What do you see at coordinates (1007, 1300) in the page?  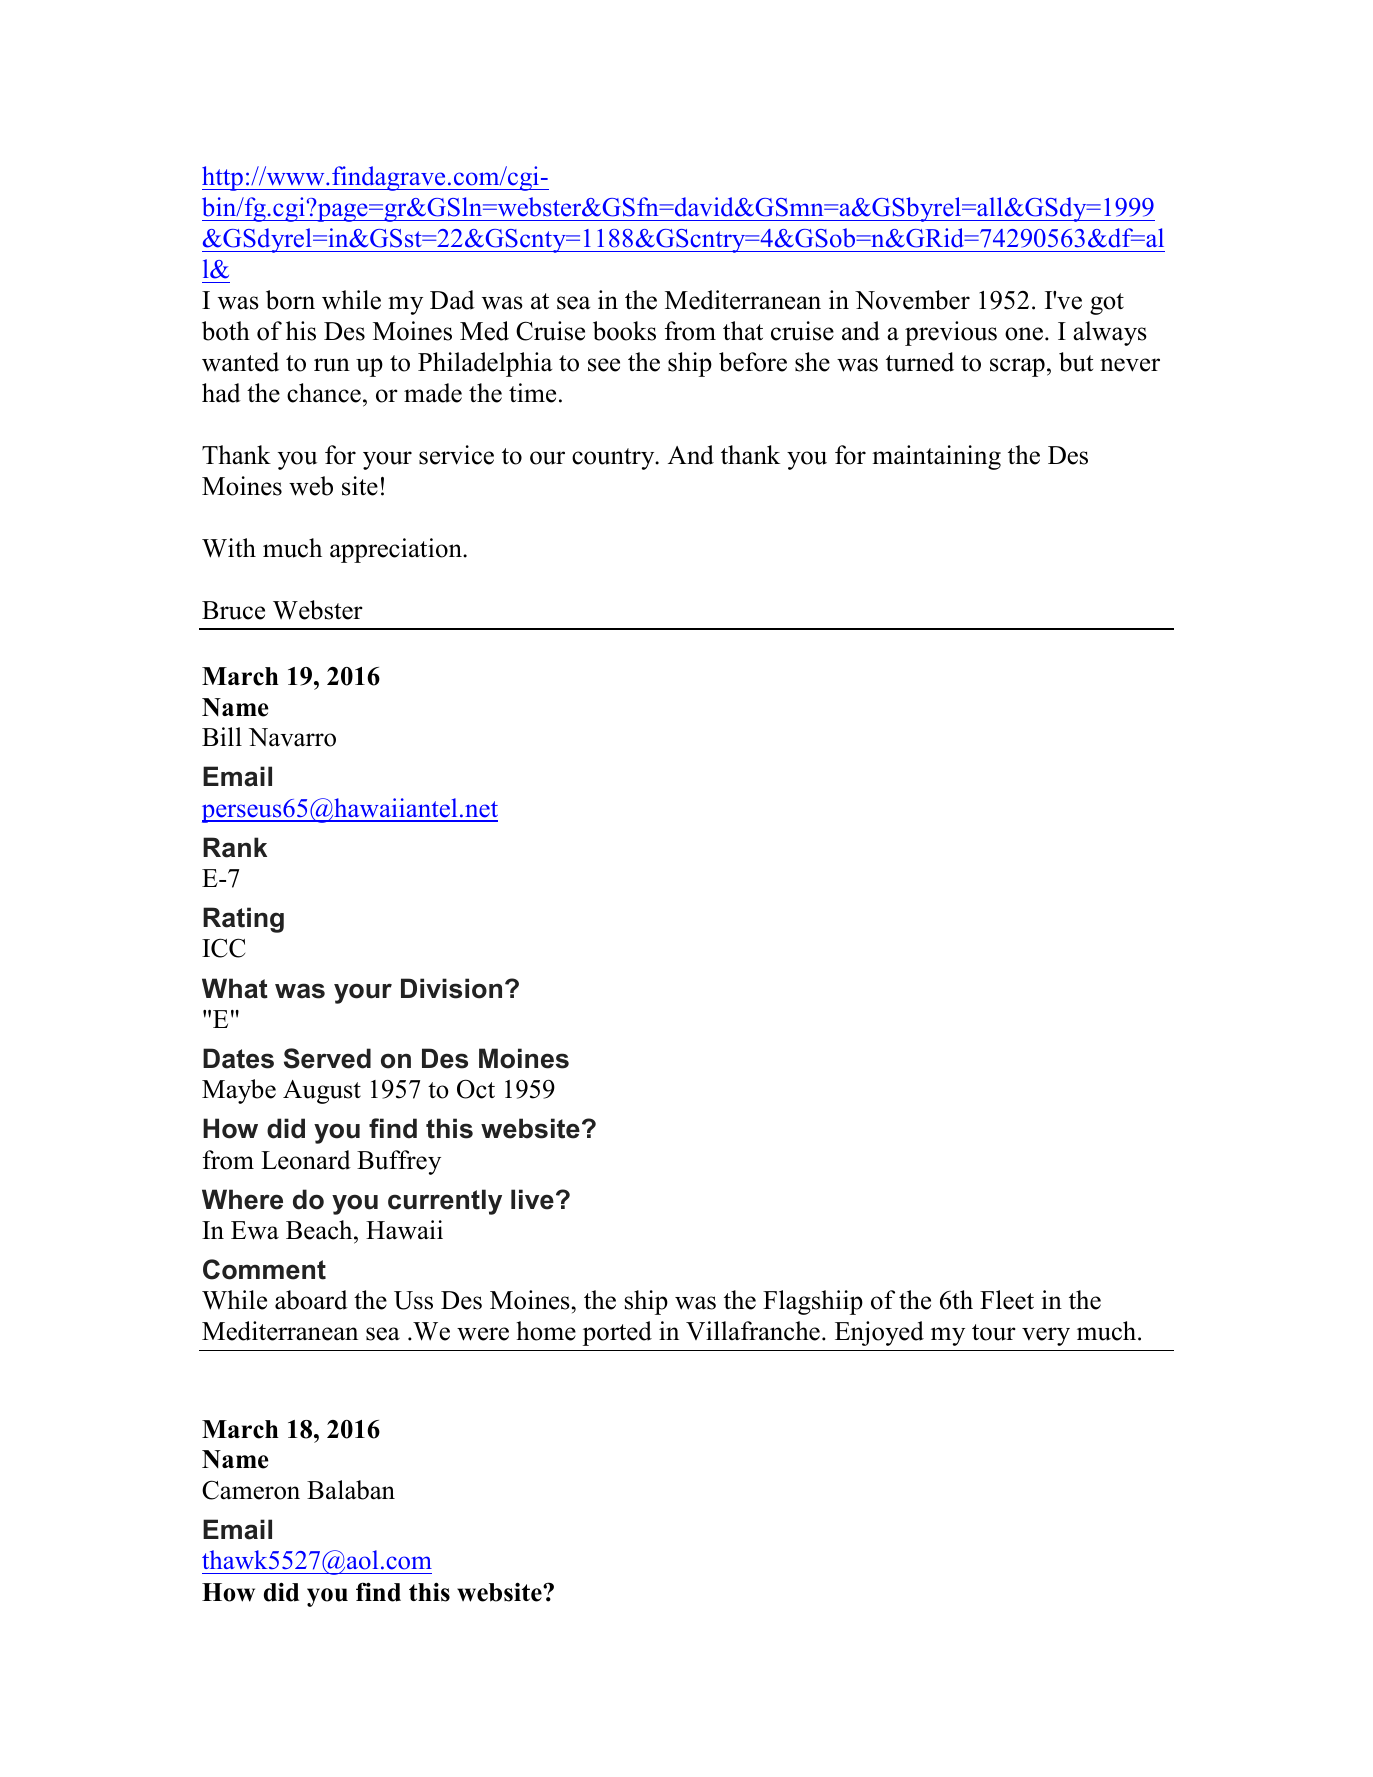 I see `Fleet` at bounding box center [1007, 1300].
